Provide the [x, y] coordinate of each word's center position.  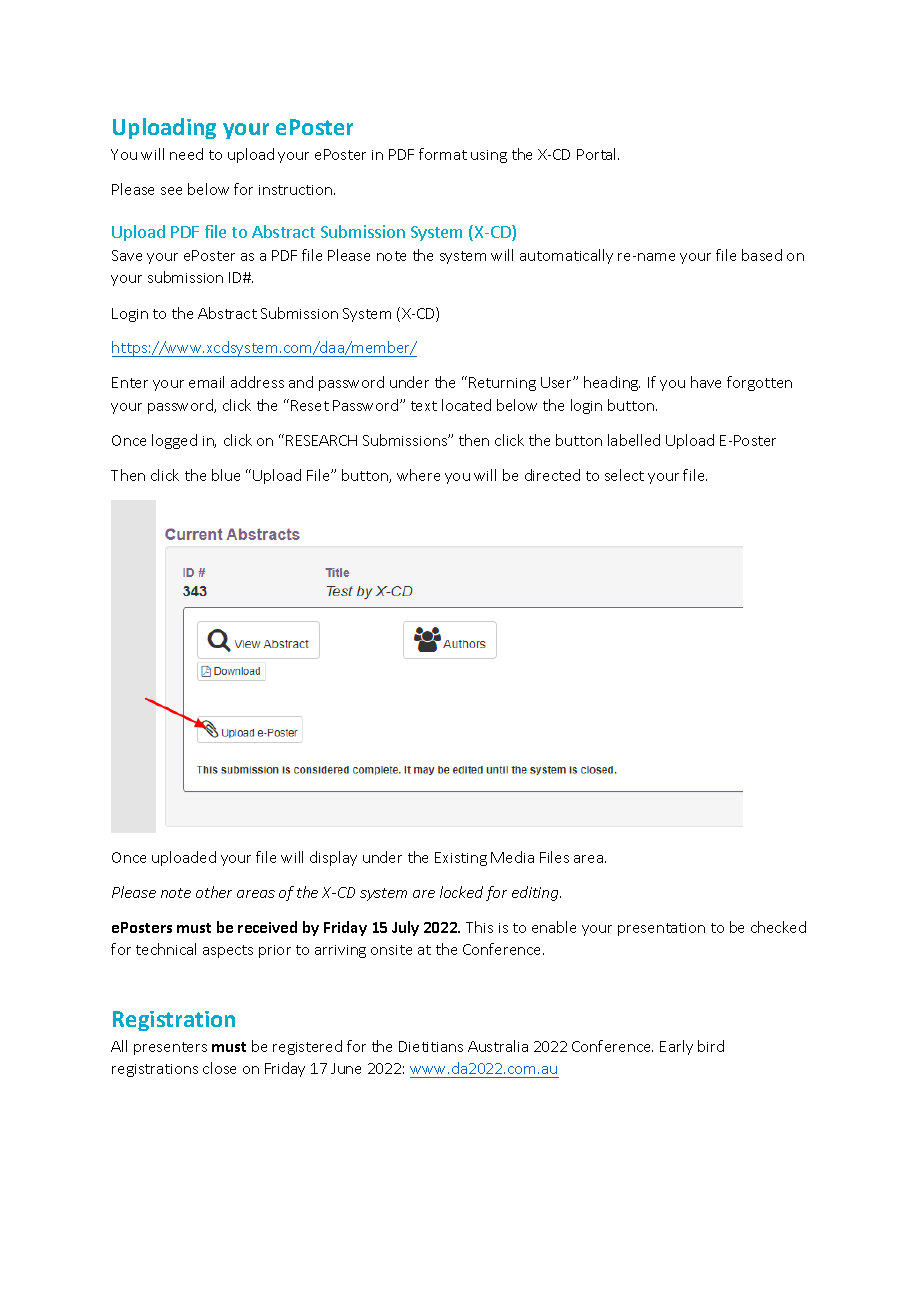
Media [512, 857]
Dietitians [431, 1046]
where [418, 475]
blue [226, 475]
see [171, 191]
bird [711, 1046]
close [219, 1068]
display [333, 858]
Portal [598, 154]
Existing [461, 859]
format [443, 154]
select [624, 475]
